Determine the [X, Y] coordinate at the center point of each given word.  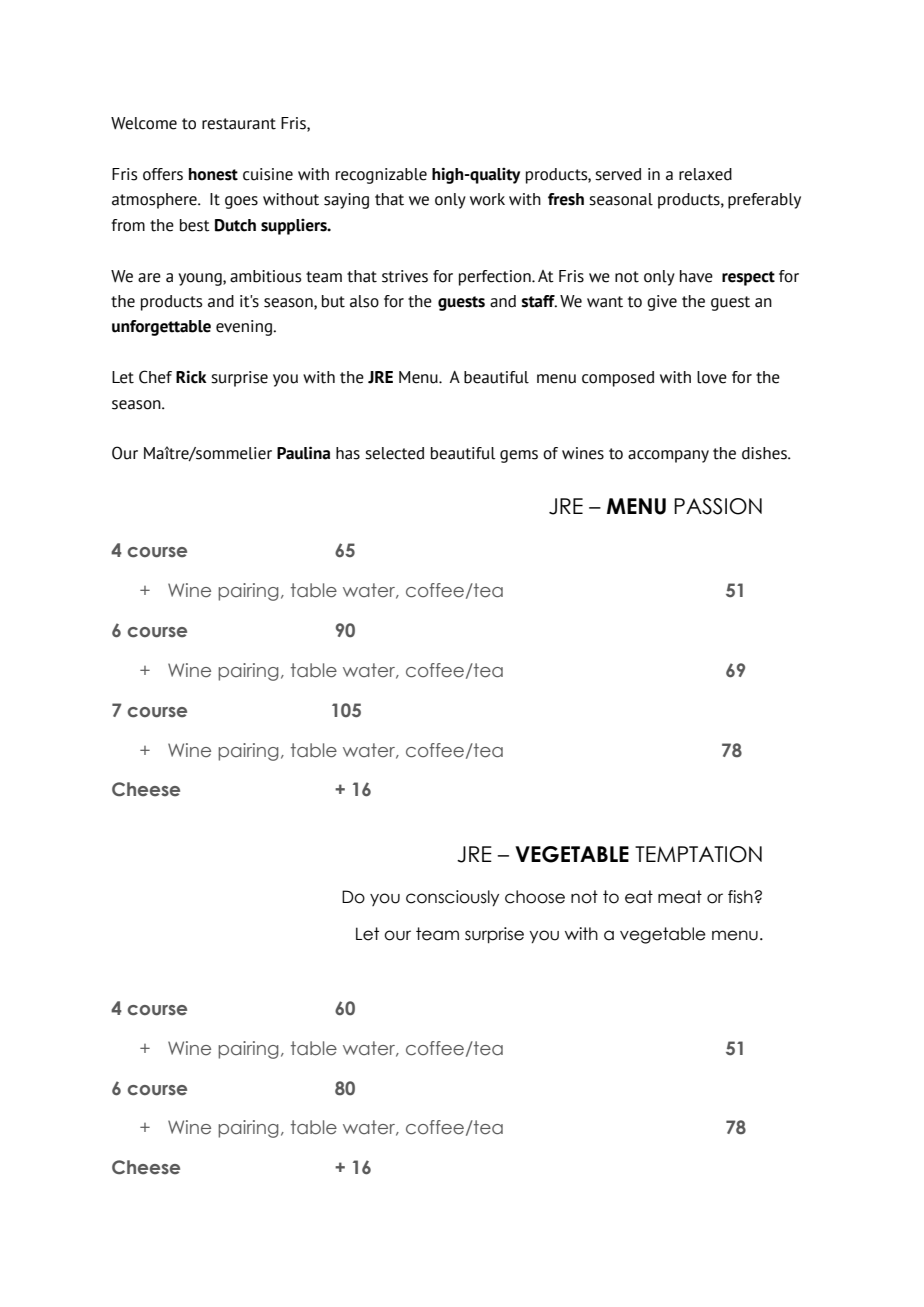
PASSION [718, 506]
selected [394, 453]
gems [519, 456]
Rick [191, 377]
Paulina [303, 453]
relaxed [705, 174]
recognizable [381, 176]
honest [213, 174]
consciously [452, 898]
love [712, 377]
